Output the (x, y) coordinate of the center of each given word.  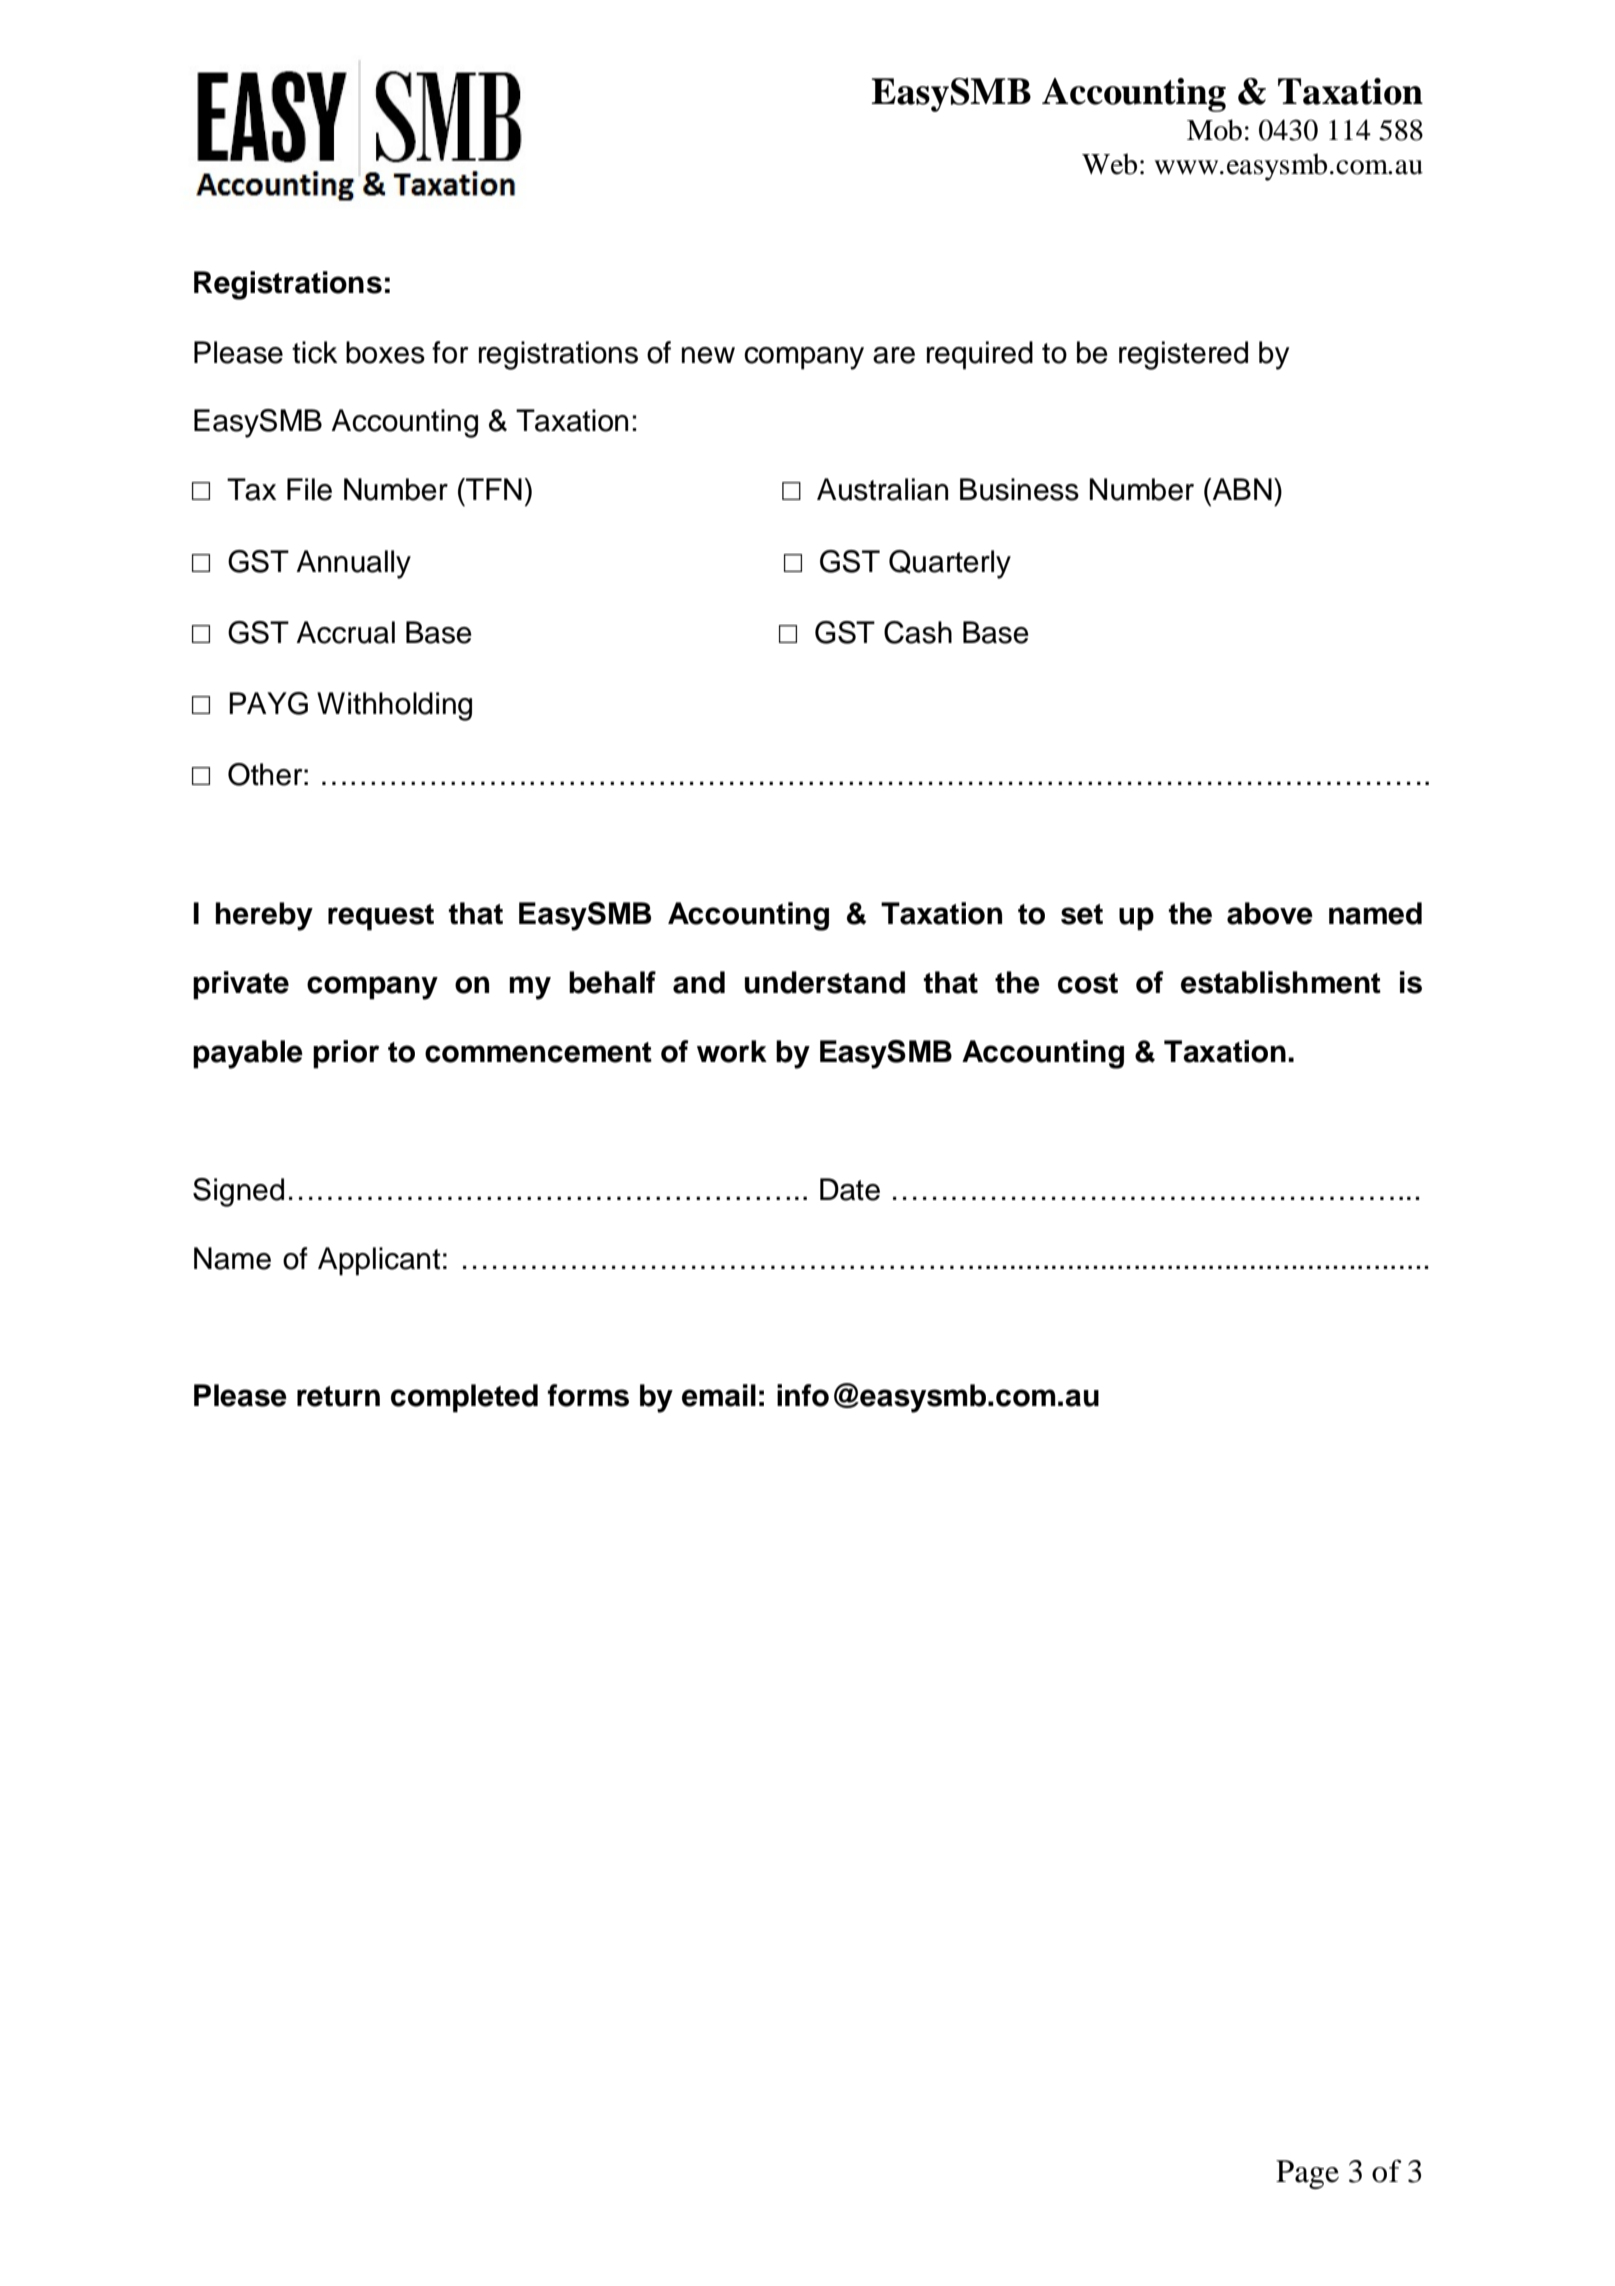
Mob (1214, 130)
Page (1307, 2174)
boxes (385, 352)
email (719, 1395)
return (338, 1396)
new (708, 355)
